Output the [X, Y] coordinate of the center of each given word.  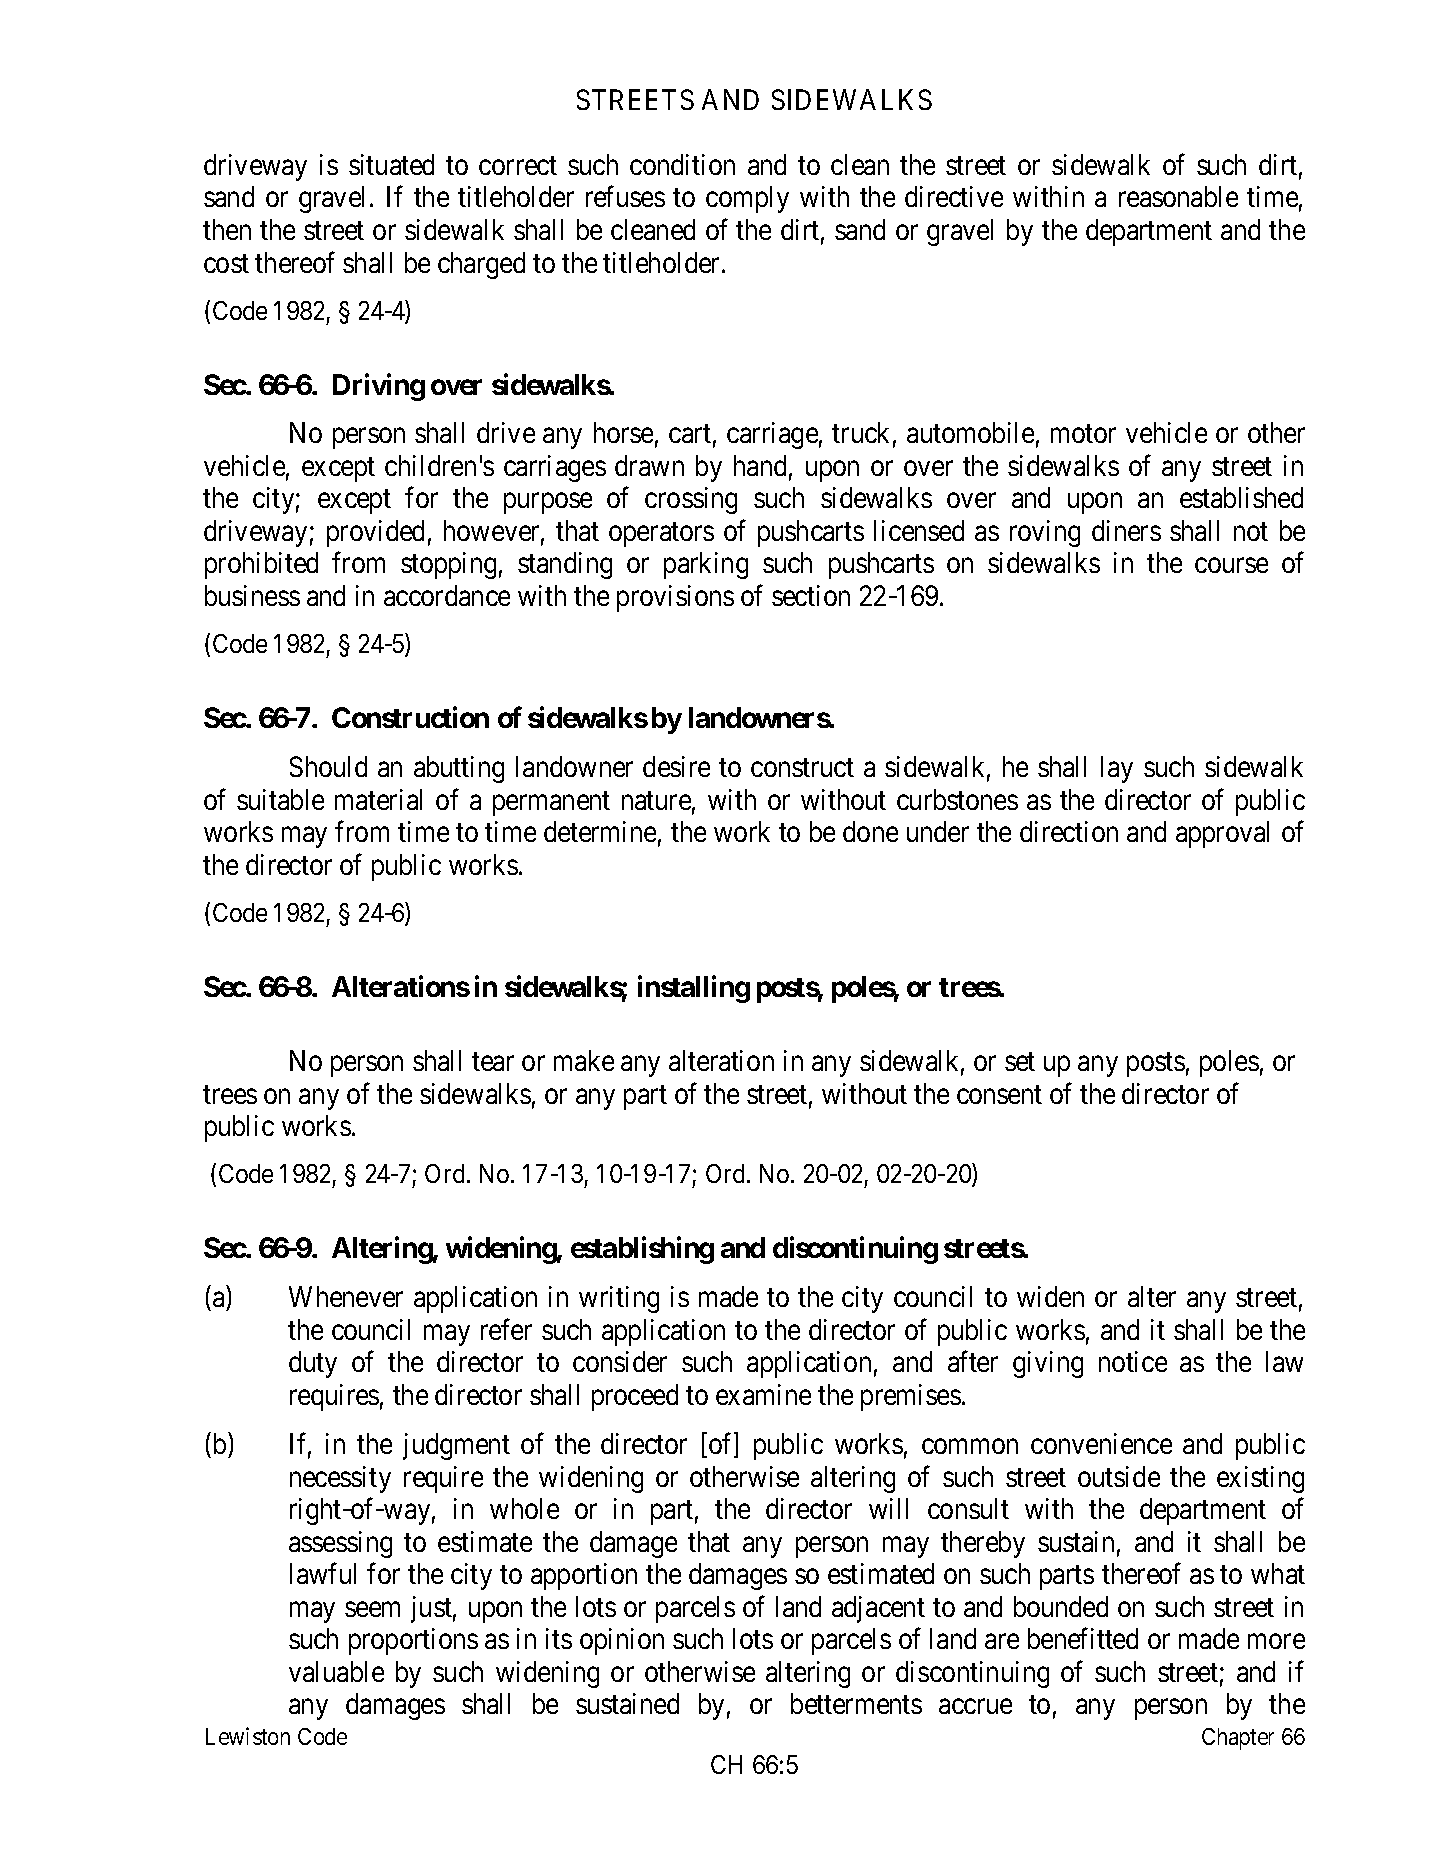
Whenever [346, 1296]
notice [1133, 1361]
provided [375, 533]
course [1231, 565]
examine [763, 1394]
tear [493, 1062]
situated [391, 164]
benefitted [1083, 1638]
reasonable [1178, 196]
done [870, 831]
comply [747, 199]
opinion [622, 1641]
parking [706, 565]
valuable [336, 1671]
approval [1222, 834]
